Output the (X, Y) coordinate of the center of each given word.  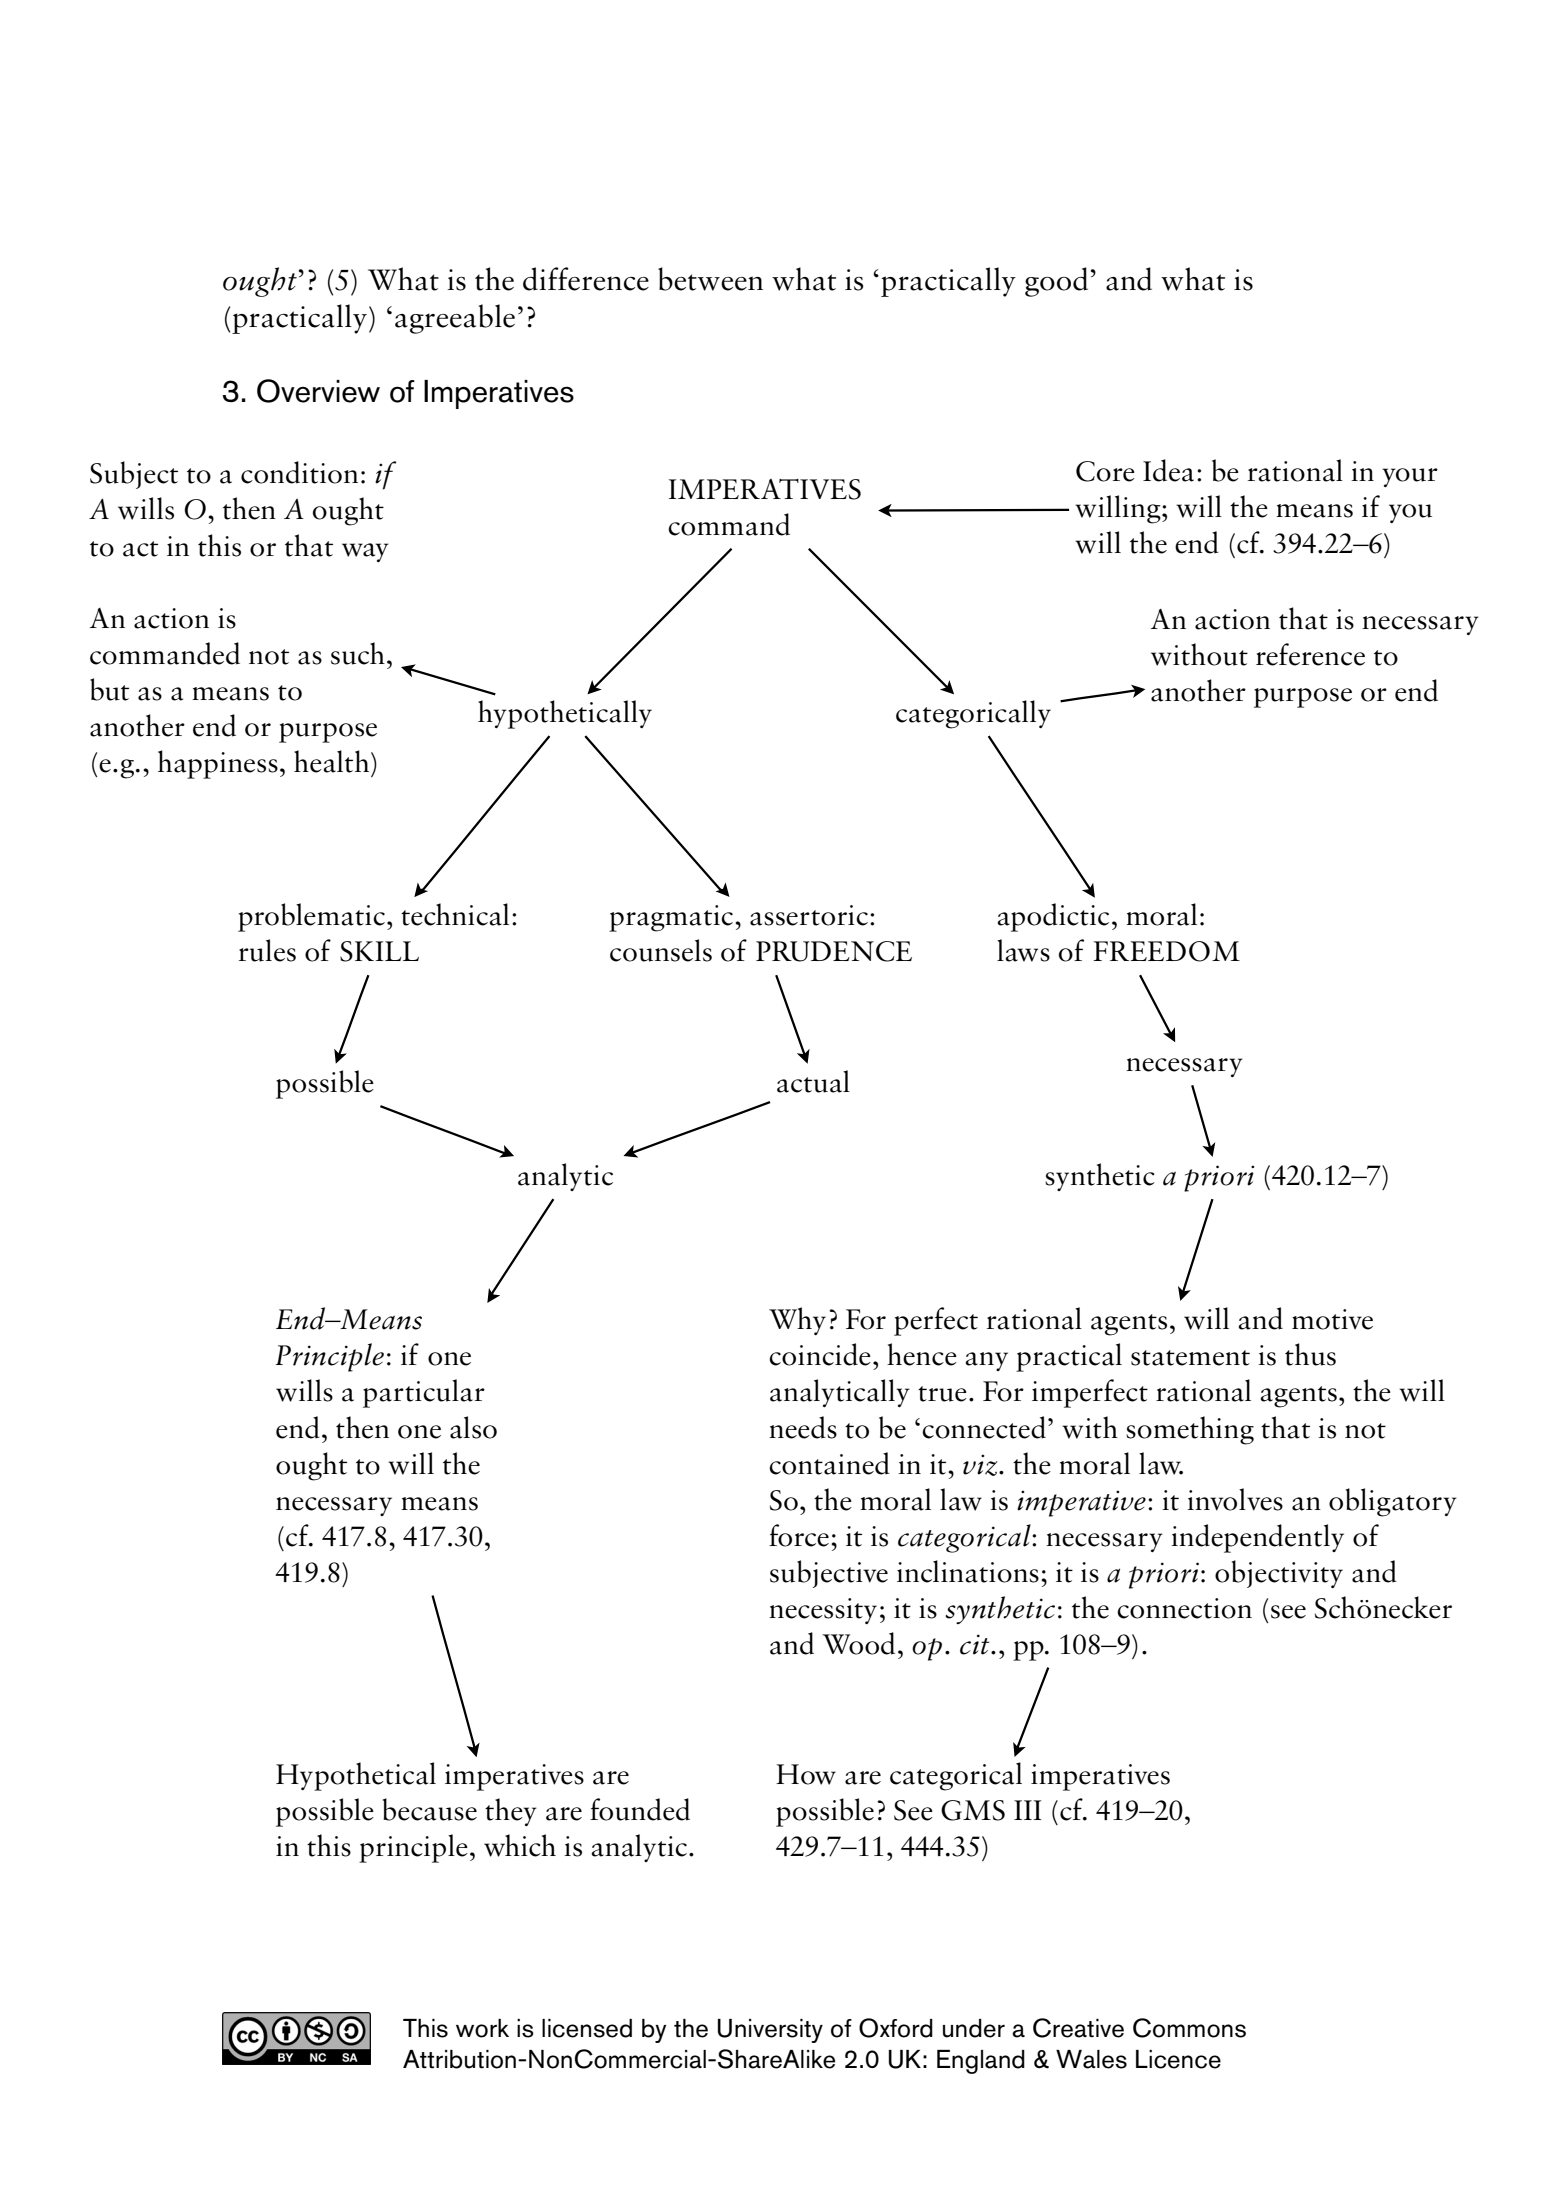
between (710, 279)
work (482, 2028)
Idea (1168, 470)
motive (1332, 1319)
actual (813, 1081)
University (770, 2031)
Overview (318, 391)
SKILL (379, 951)
